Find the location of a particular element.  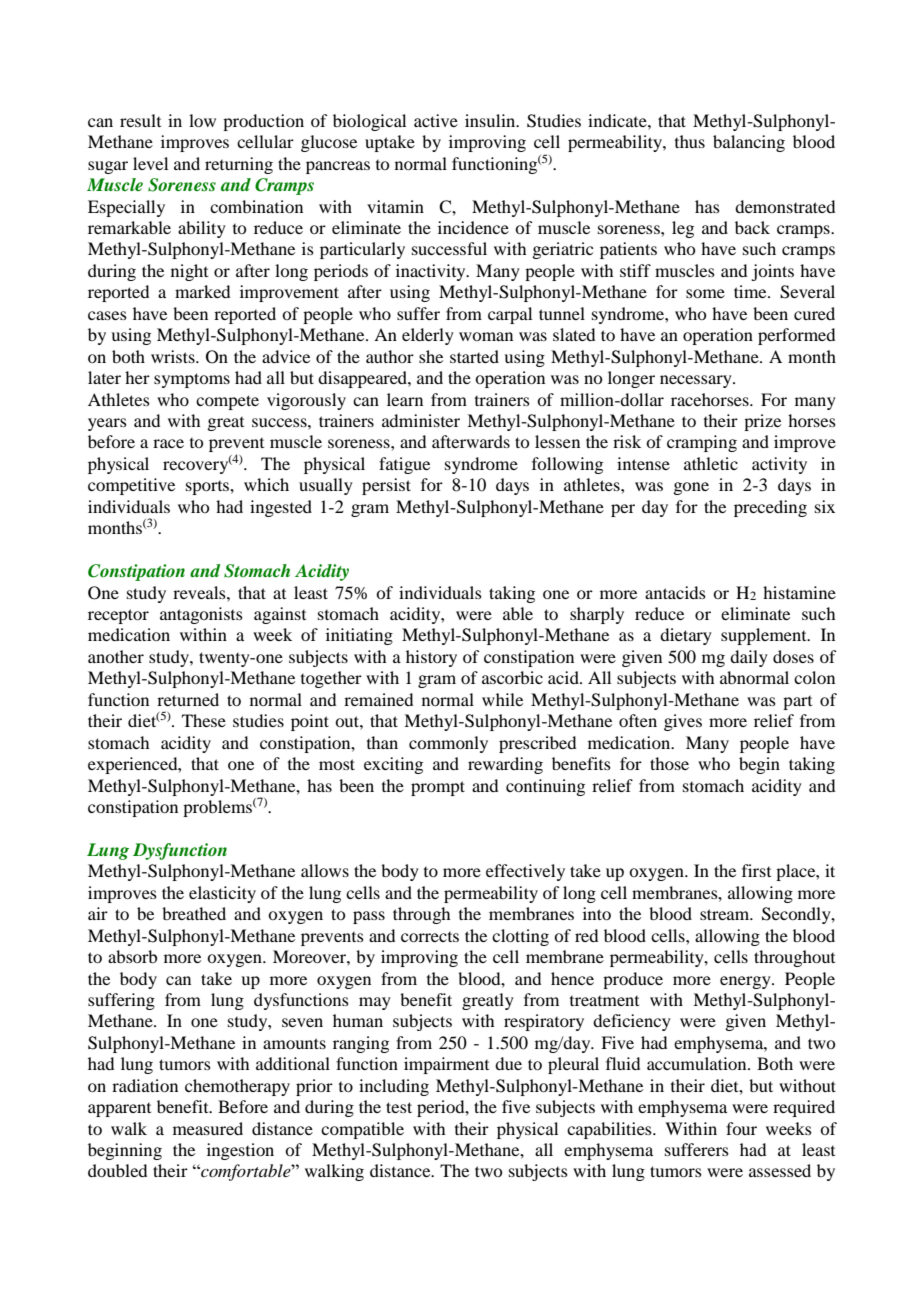

daily is located at coordinates (749, 658).
